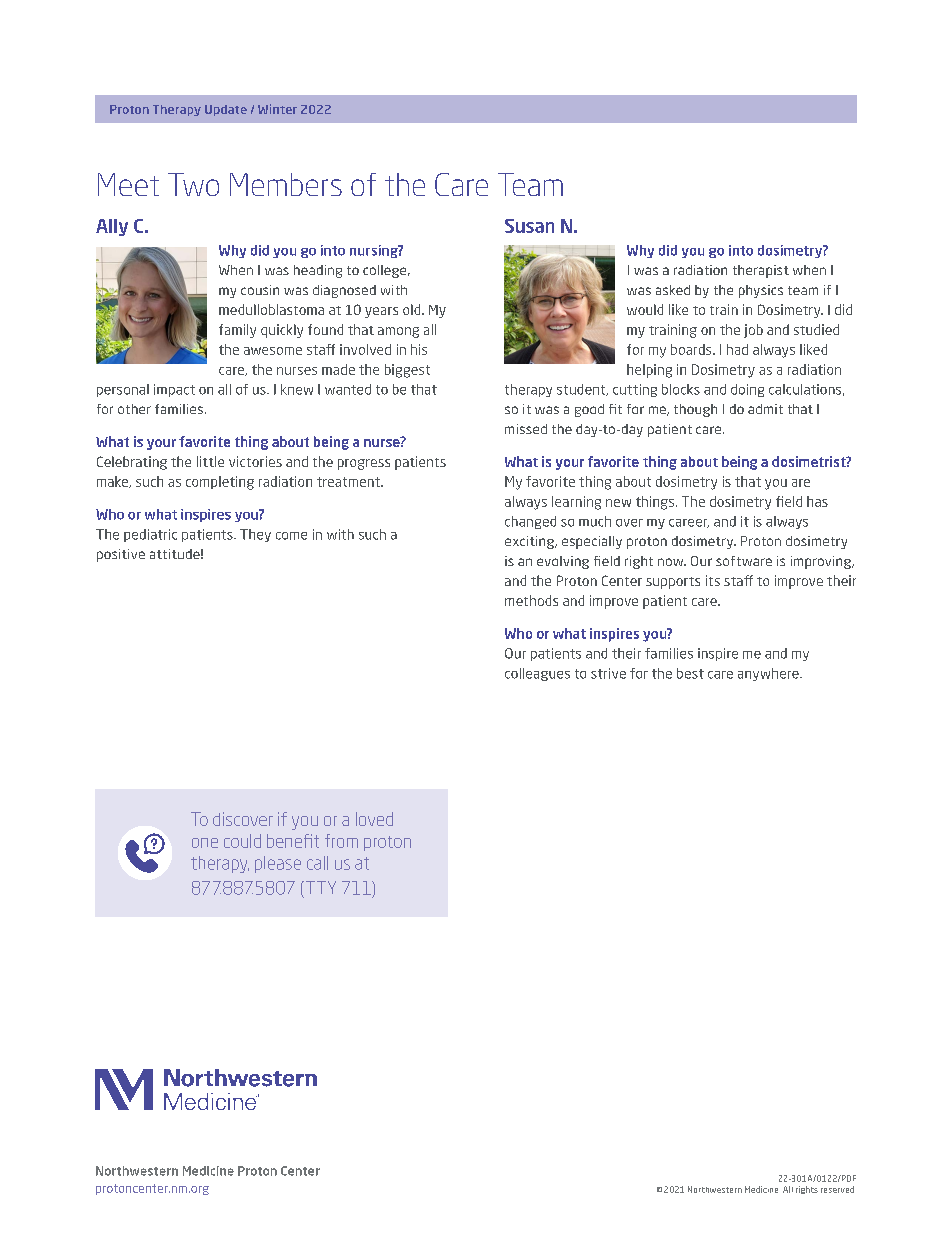 The image size is (952, 1233). Describe the element at coordinates (530, 522) in the page. I see `changed` at that location.
